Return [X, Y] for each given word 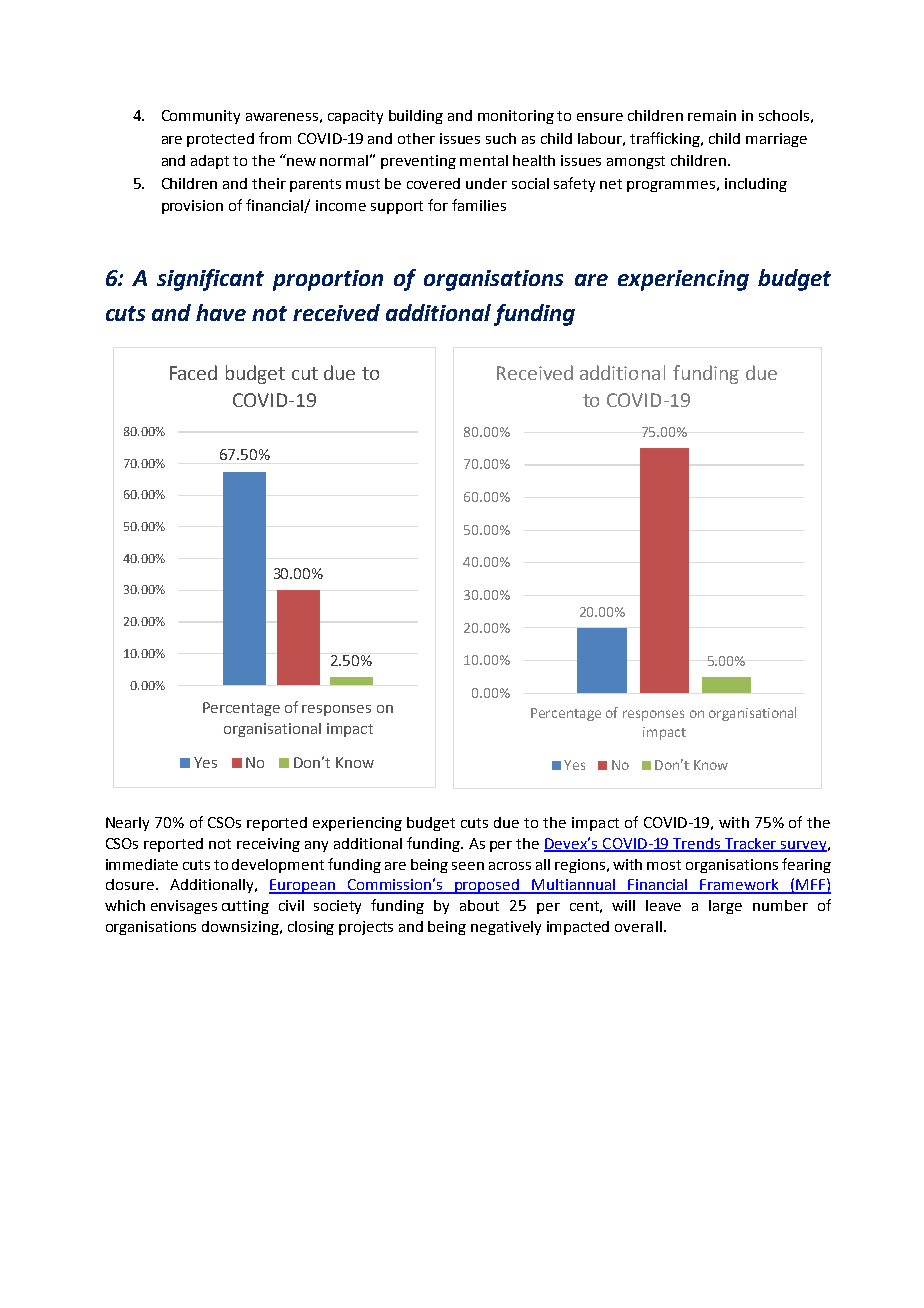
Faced [193, 372]
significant [210, 280]
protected [220, 140]
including [756, 185]
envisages [184, 907]
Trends [697, 844]
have [221, 312]
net [611, 184]
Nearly [127, 824]
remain [712, 115]
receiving [268, 845]
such [501, 138]
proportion [328, 280]
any [316, 846]
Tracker [751, 844]
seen [468, 866]
